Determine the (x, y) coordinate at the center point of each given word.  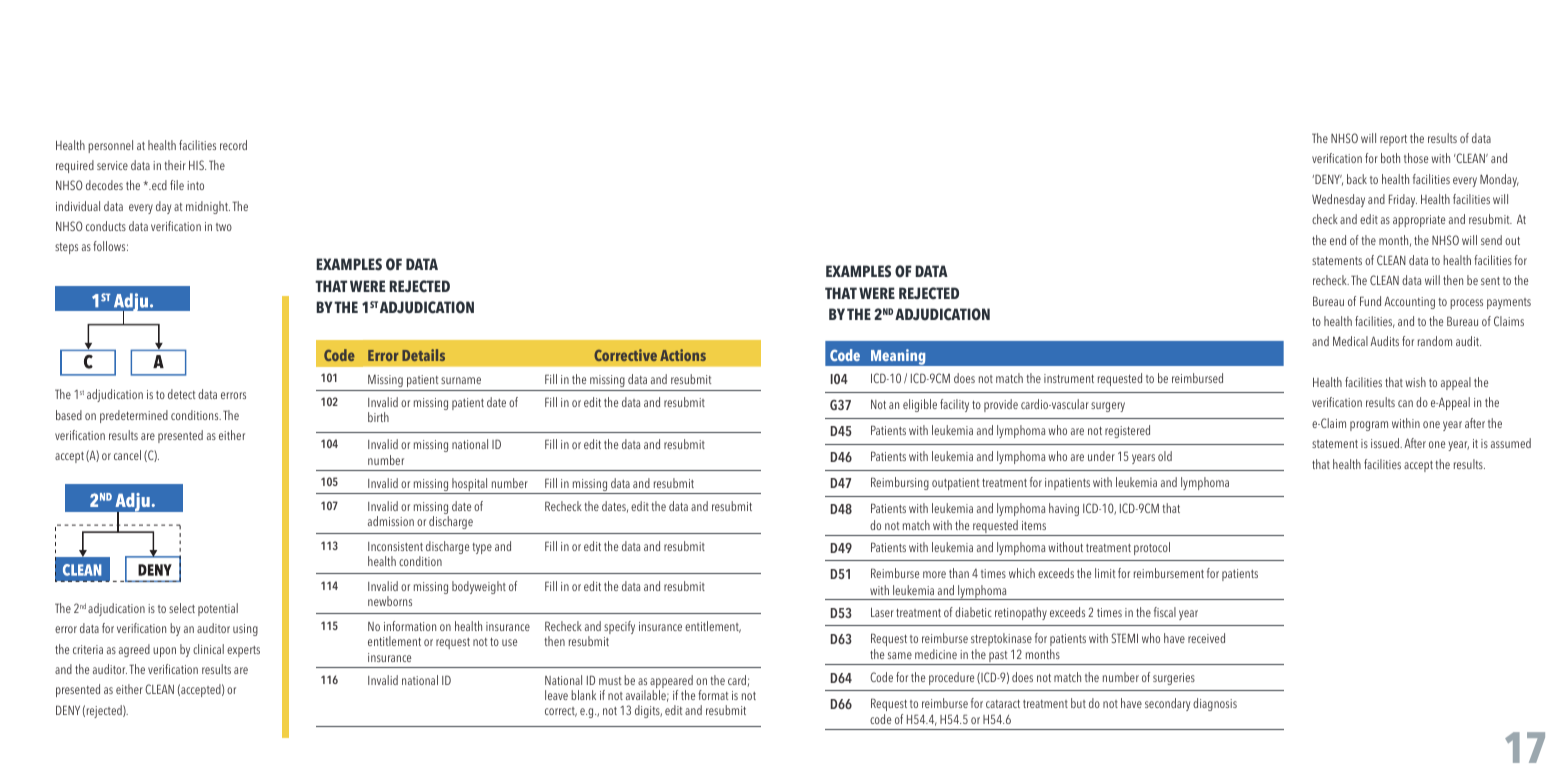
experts (243, 651)
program (1369, 426)
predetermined (134, 416)
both (1390, 158)
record (233, 145)
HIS (197, 165)
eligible (920, 405)
